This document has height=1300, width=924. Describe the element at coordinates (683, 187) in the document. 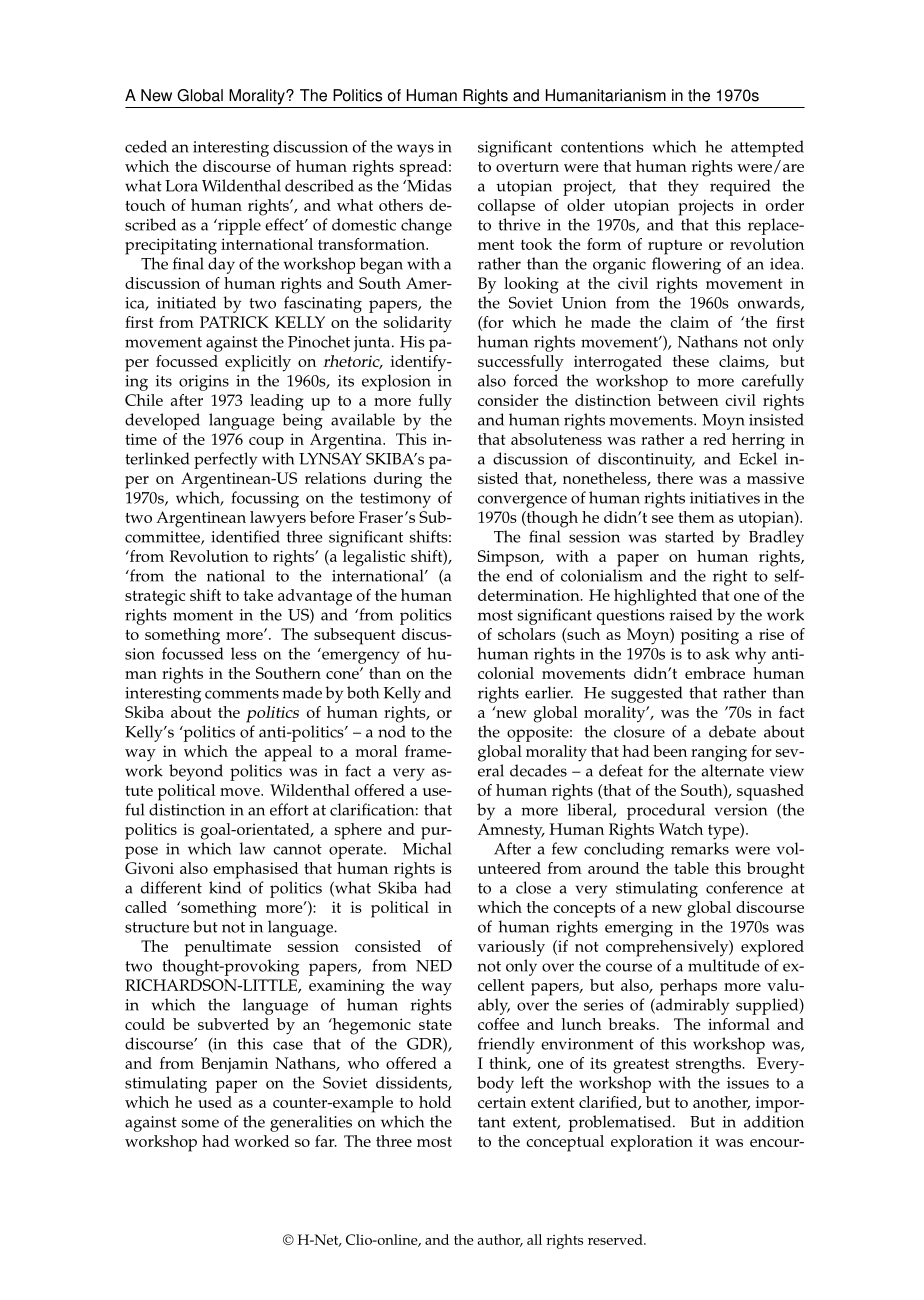

I see `they` at that location.
